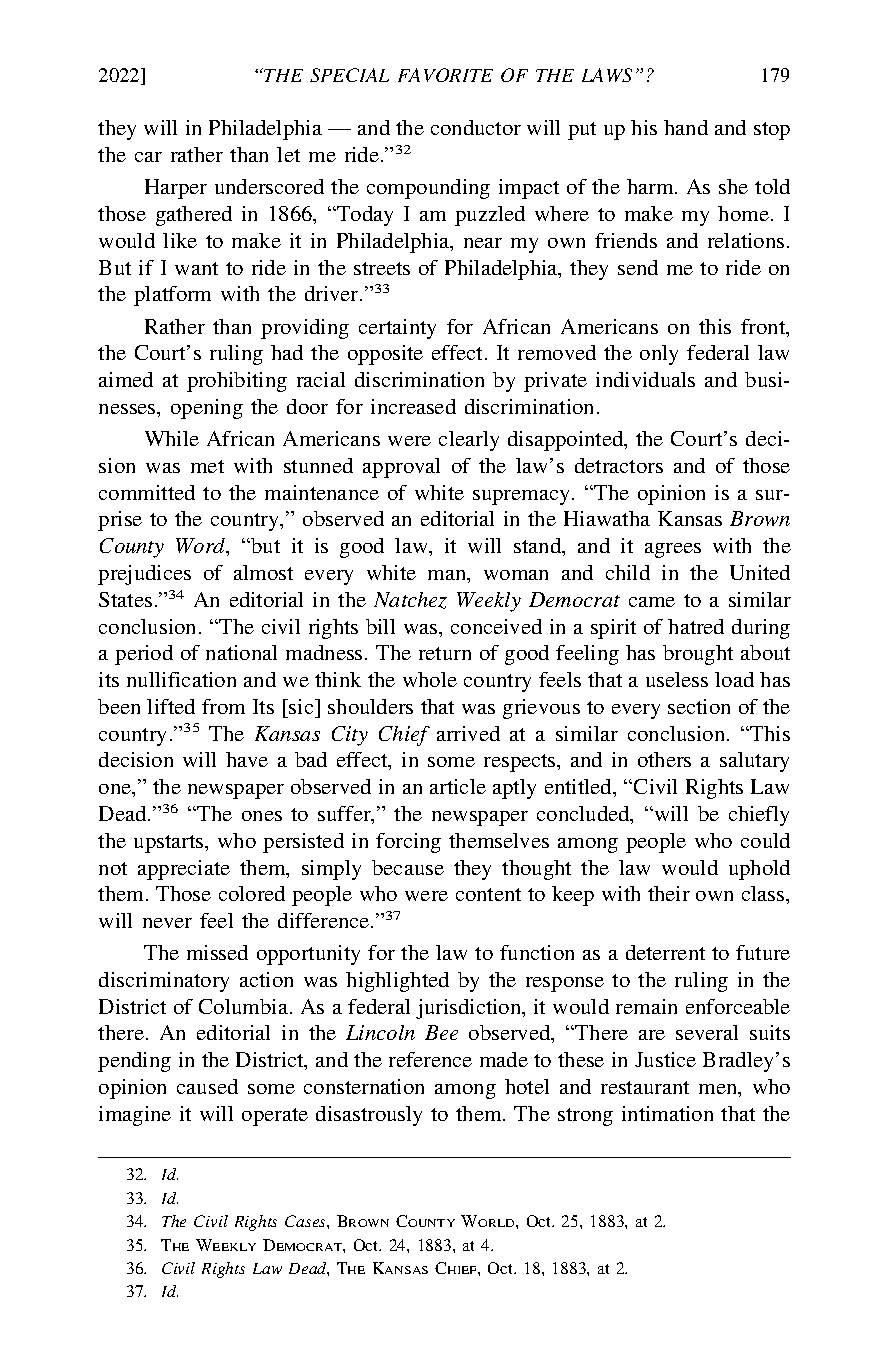 This screenshot has width=890, height=1372. Describe the element at coordinates (207, 1086) in the screenshot. I see `caused` at that location.
